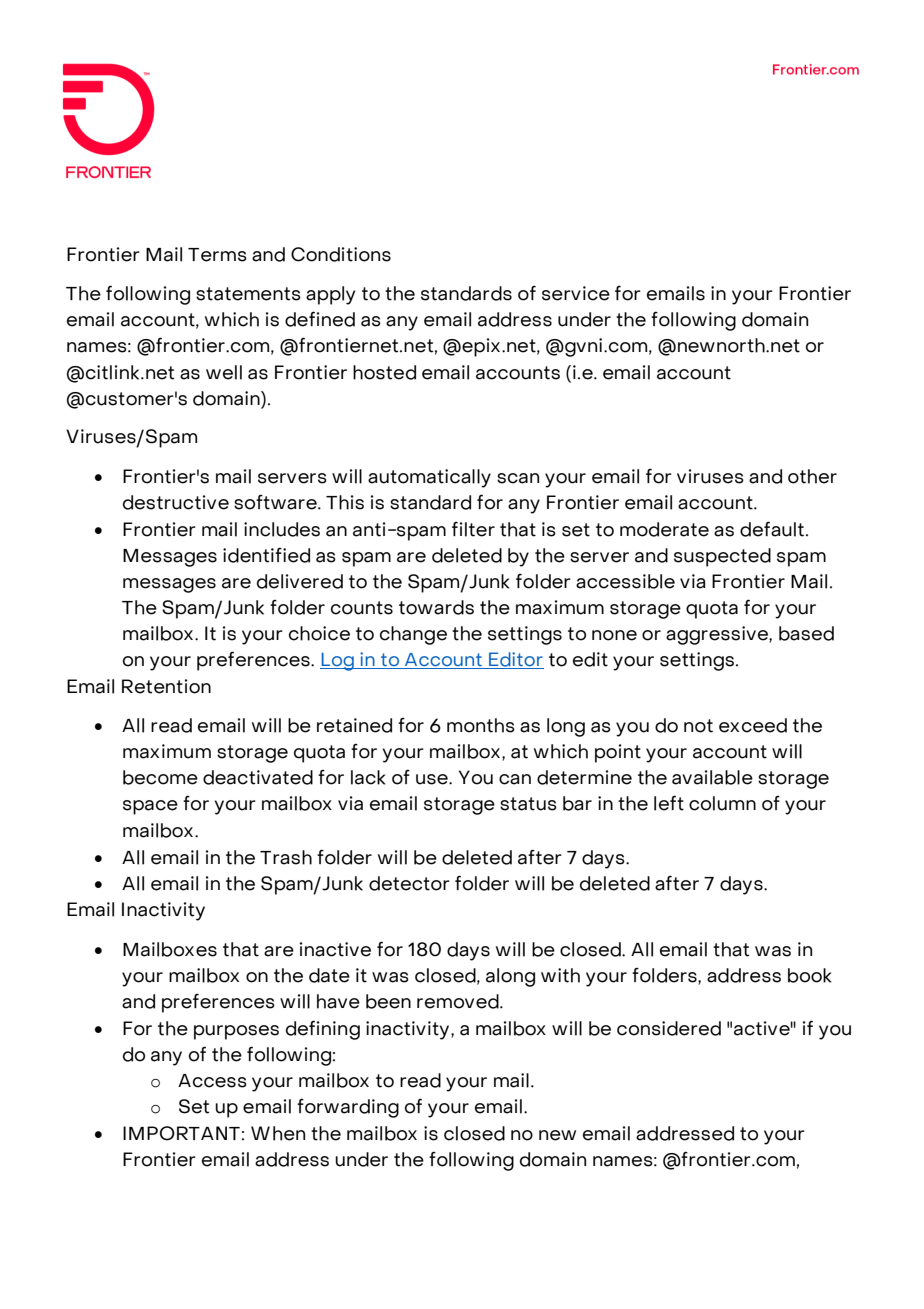  Describe the element at coordinates (812, 476) in the page. I see `other` at that location.
